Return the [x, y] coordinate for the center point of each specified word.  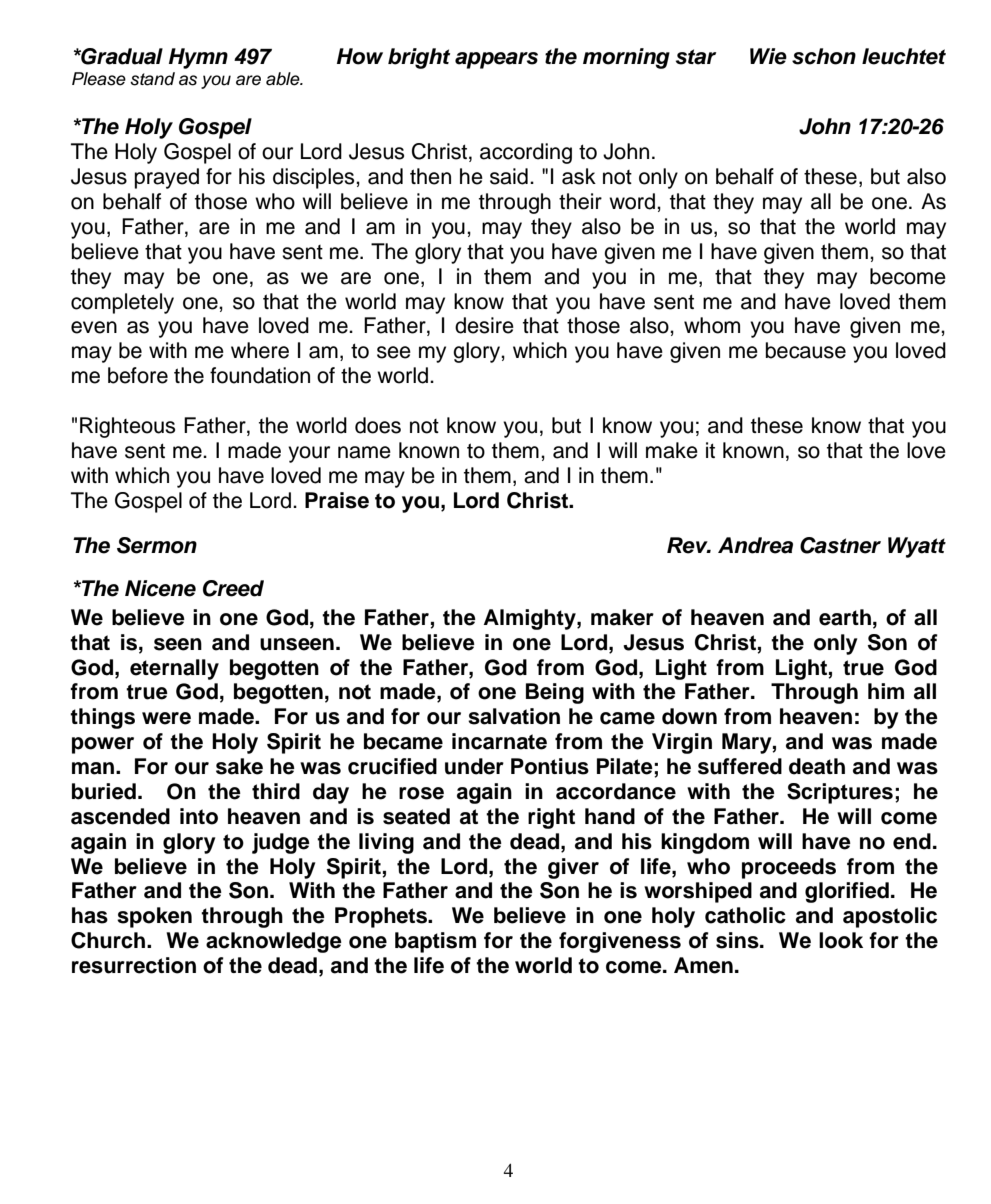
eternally [174, 669]
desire [484, 325]
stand [152, 79]
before [138, 375]
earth [845, 617]
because [806, 350]
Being [555, 693]
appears [496, 60]
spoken [154, 917]
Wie [768, 56]
